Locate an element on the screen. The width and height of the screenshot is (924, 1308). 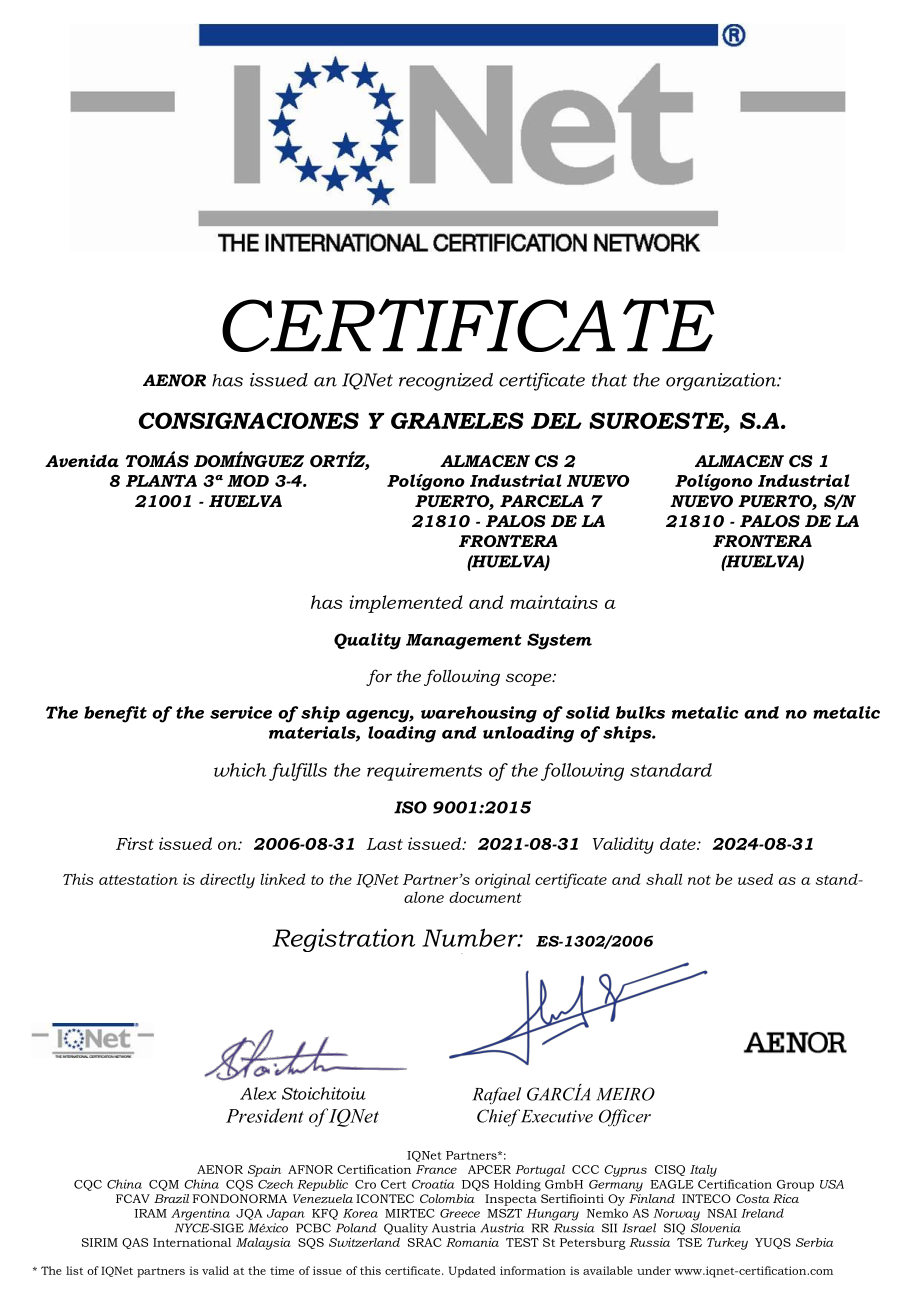
recognized is located at coordinates (446, 382).
